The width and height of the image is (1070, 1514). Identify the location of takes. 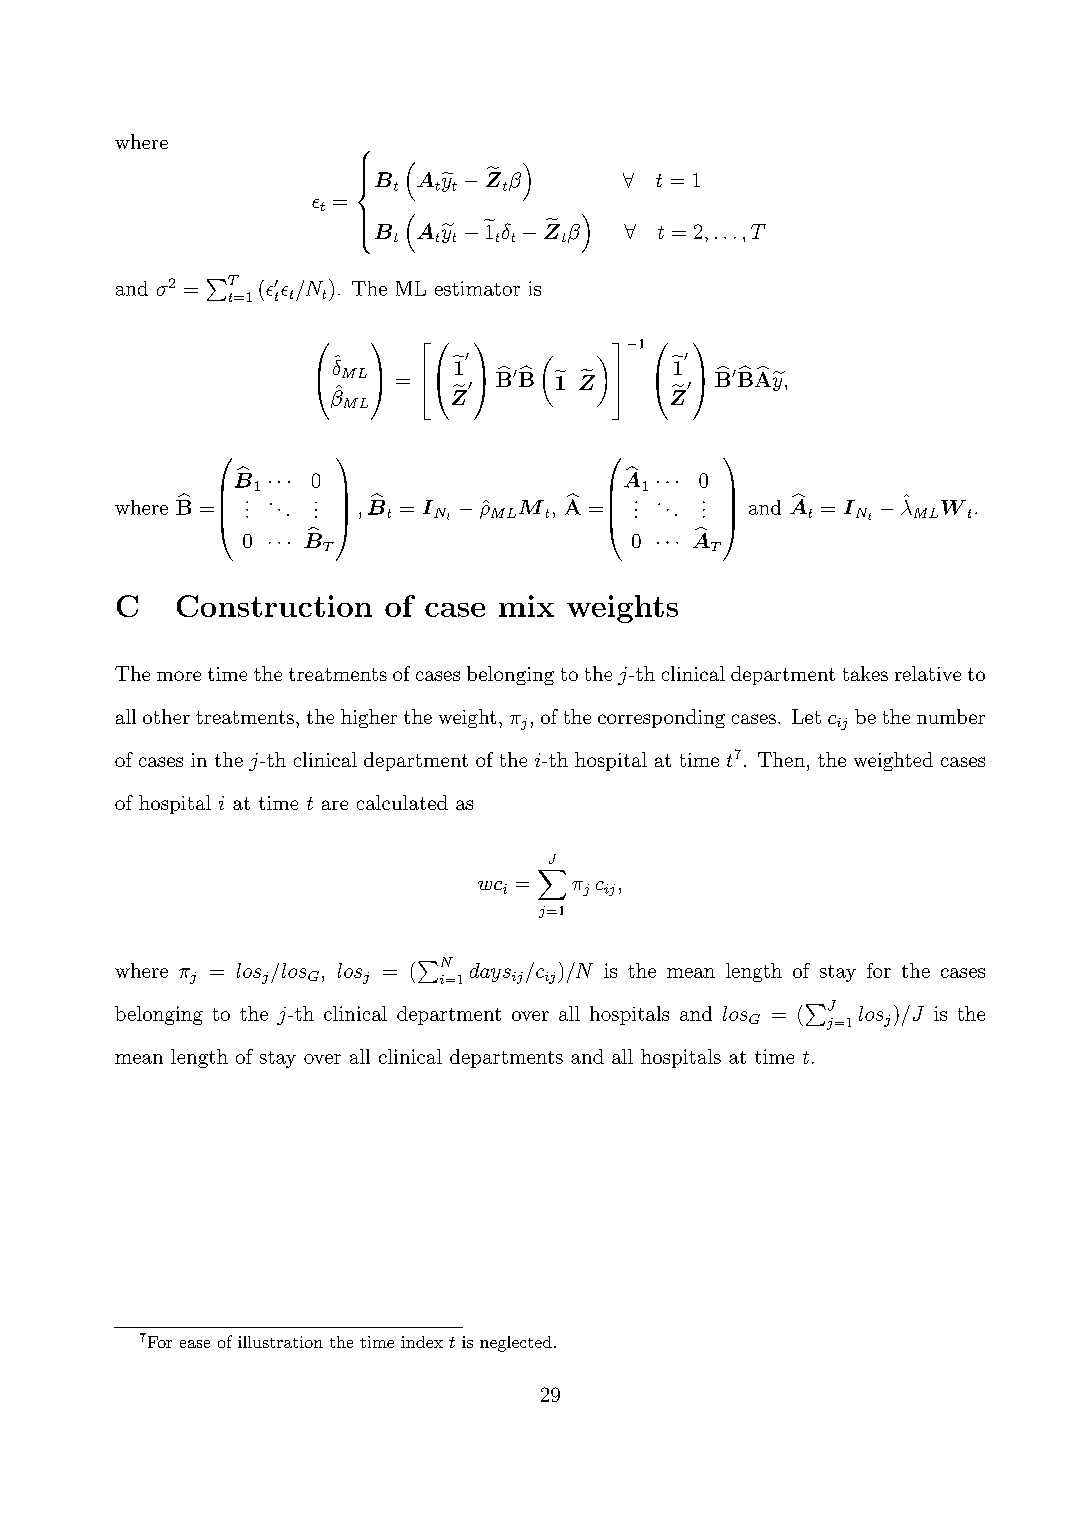
(865, 673).
